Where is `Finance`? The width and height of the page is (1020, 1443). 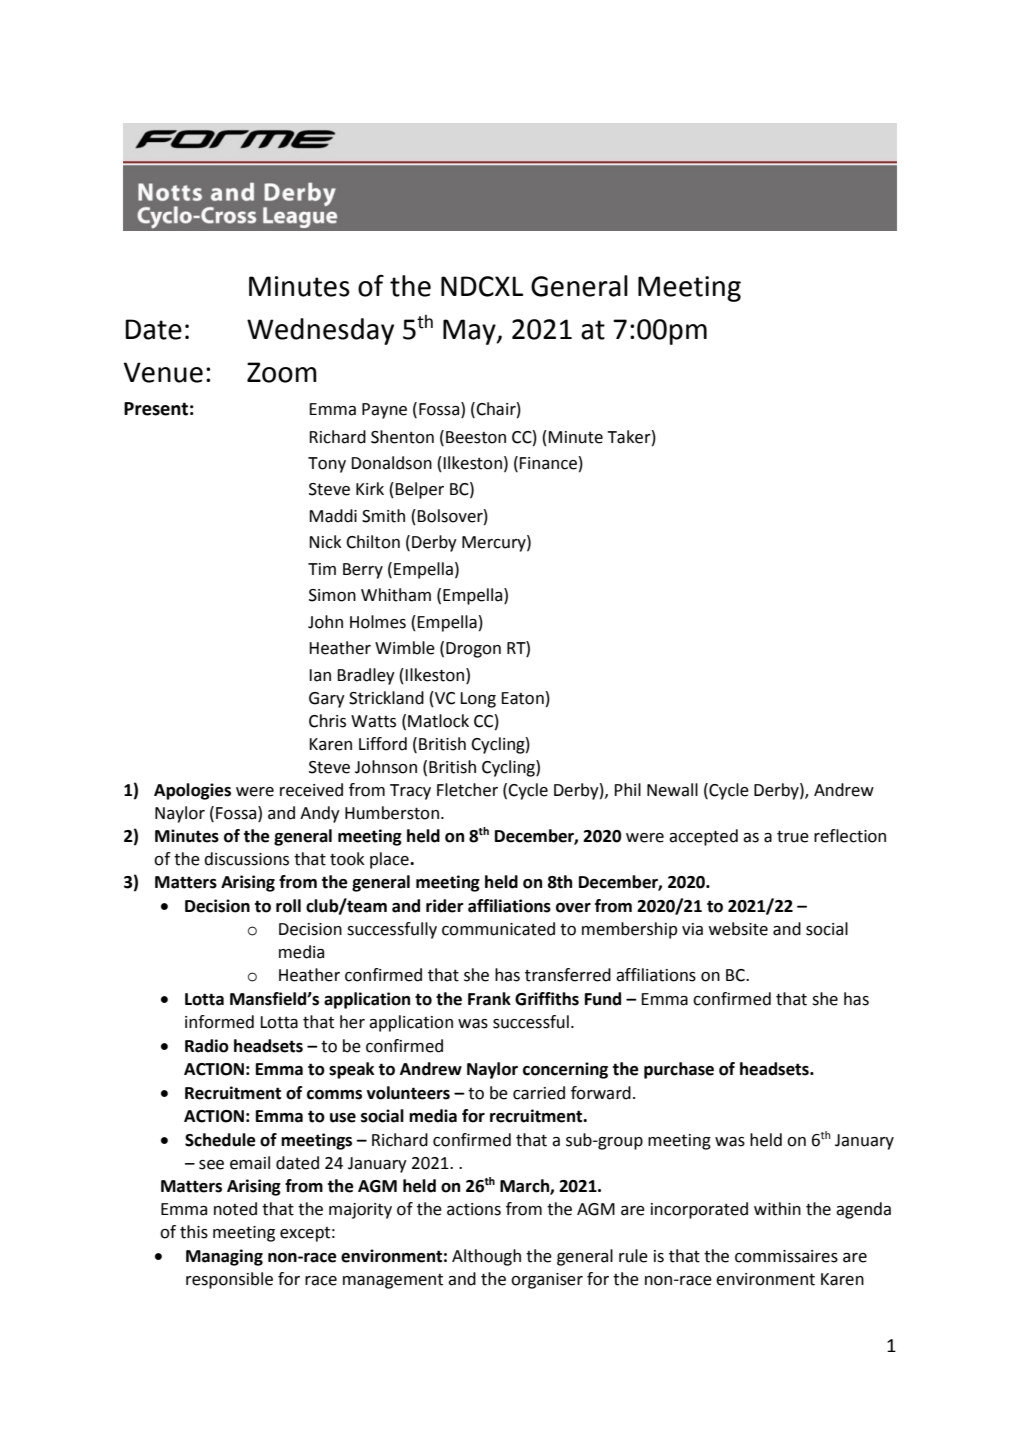 Finance is located at coordinates (549, 463).
